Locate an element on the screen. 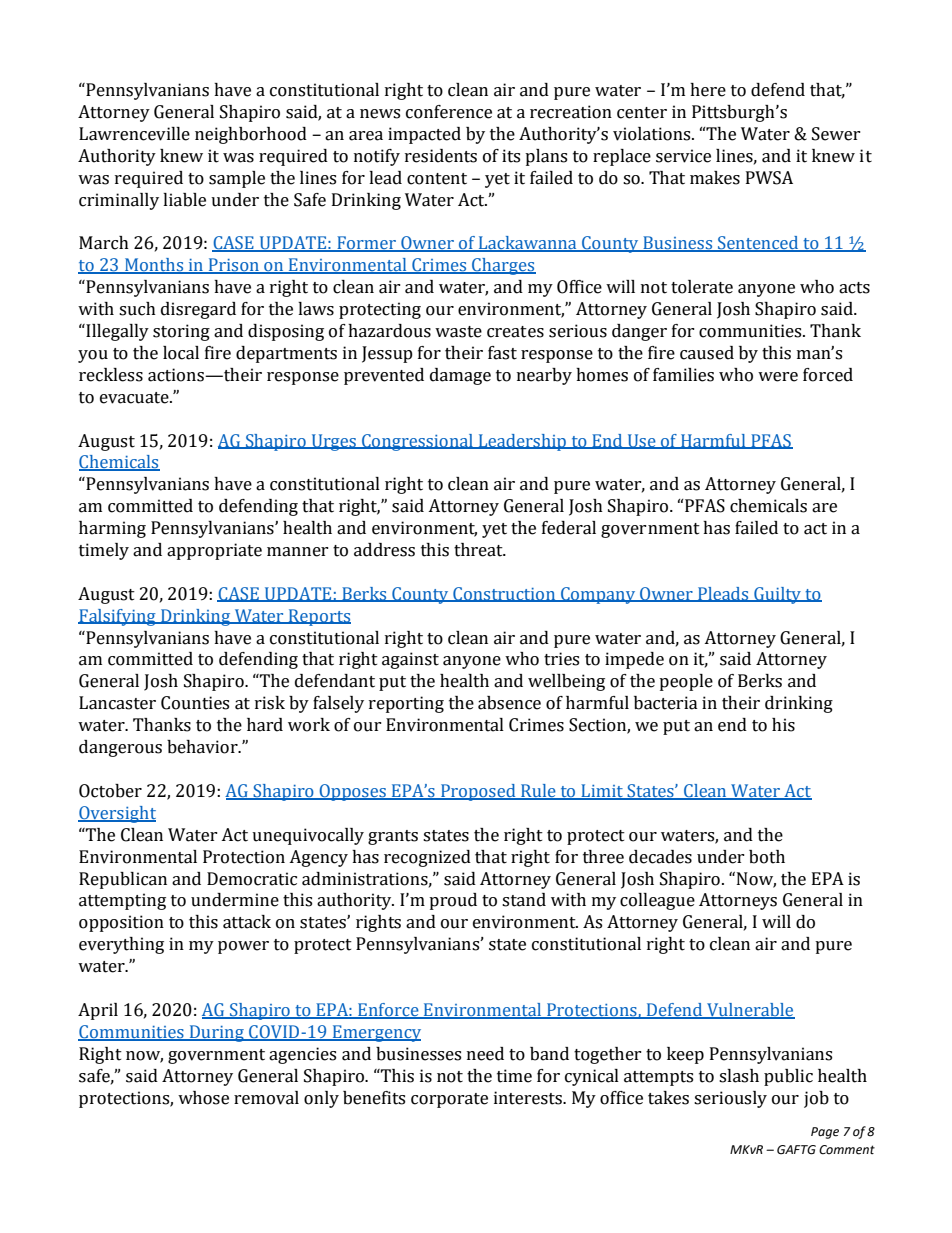 The height and width of the screenshot is (1233, 952). absence is located at coordinates (509, 703).
